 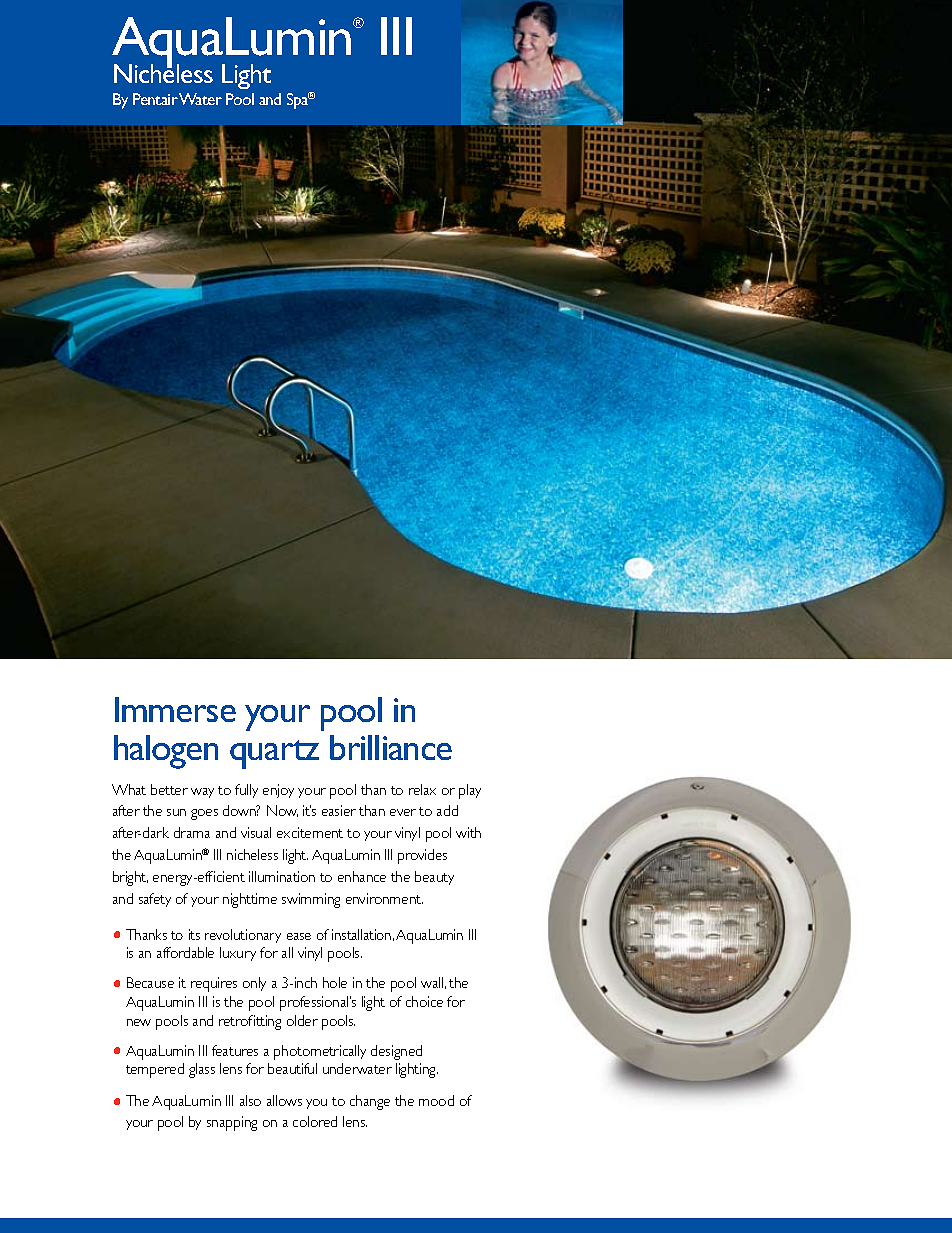 What do you see at coordinates (424, 1001) in the page?
I see `choice` at bounding box center [424, 1001].
